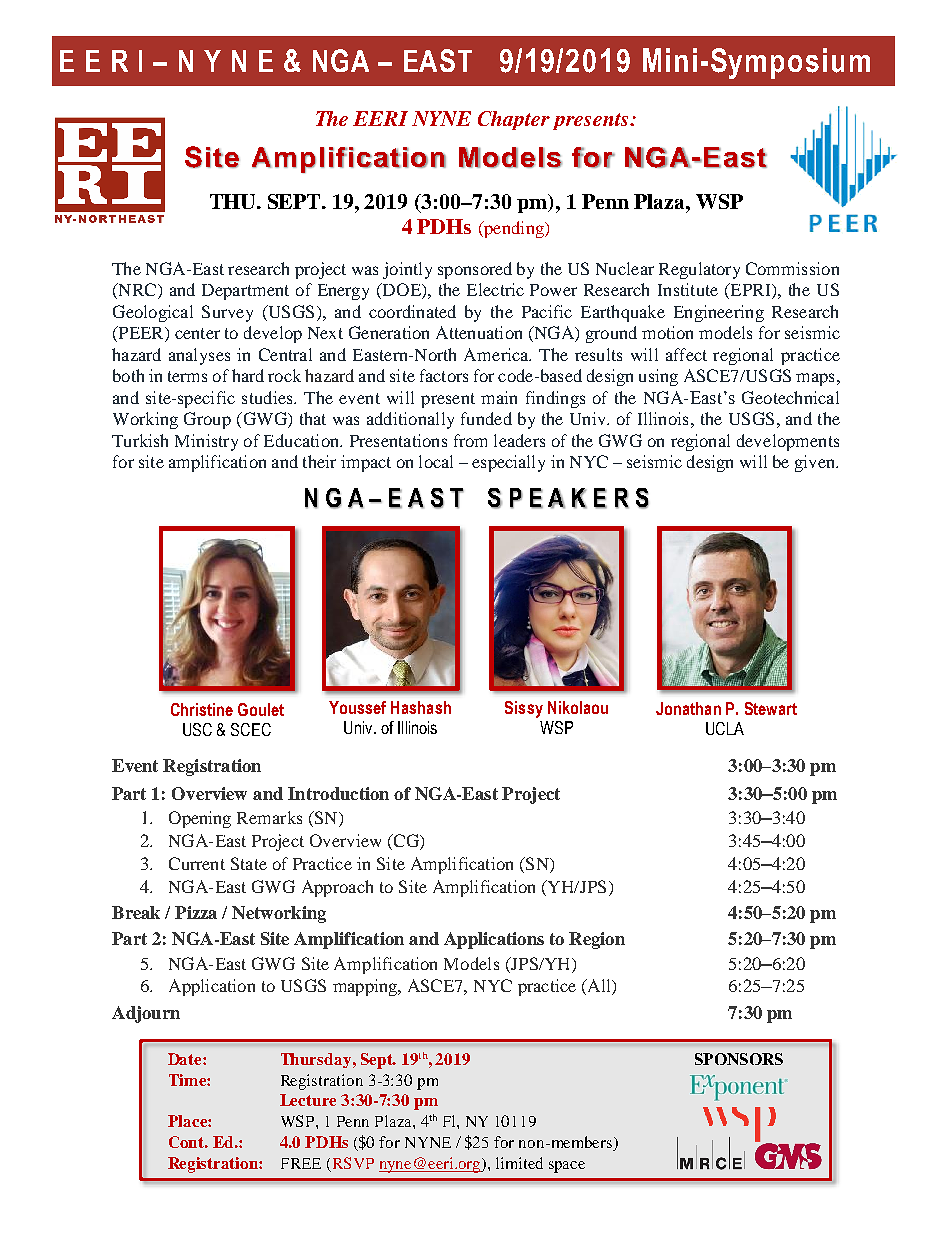 Image resolution: width=952 pixels, height=1233 pixels. What do you see at coordinates (739, 1059) in the document?
I see `SPONSORS` at bounding box center [739, 1059].
